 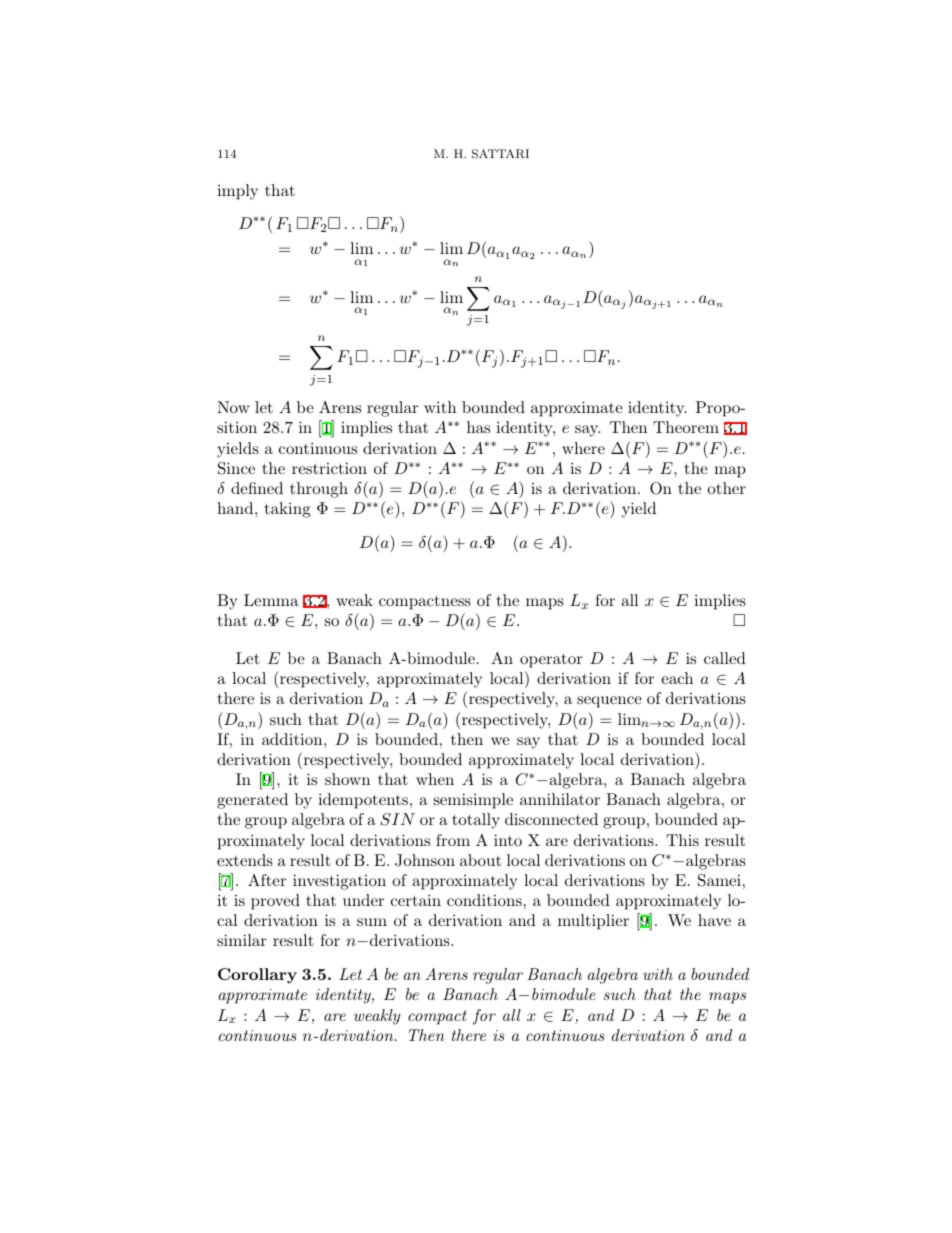 I want to click on operator, so click(x=551, y=660).
